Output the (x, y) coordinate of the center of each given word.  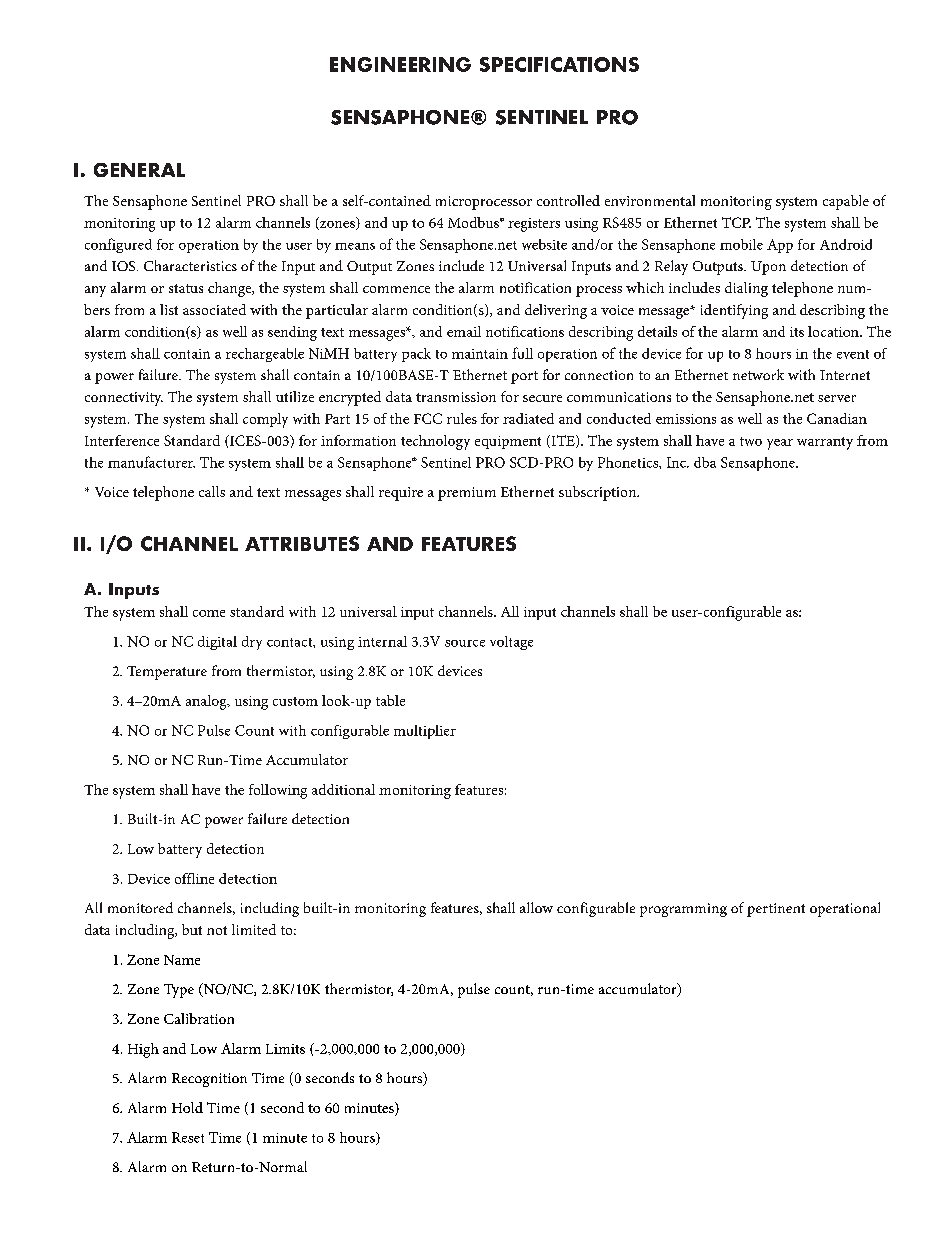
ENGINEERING (400, 64)
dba (705, 462)
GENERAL (139, 170)
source (465, 643)
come (209, 613)
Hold (187, 1107)
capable (846, 202)
